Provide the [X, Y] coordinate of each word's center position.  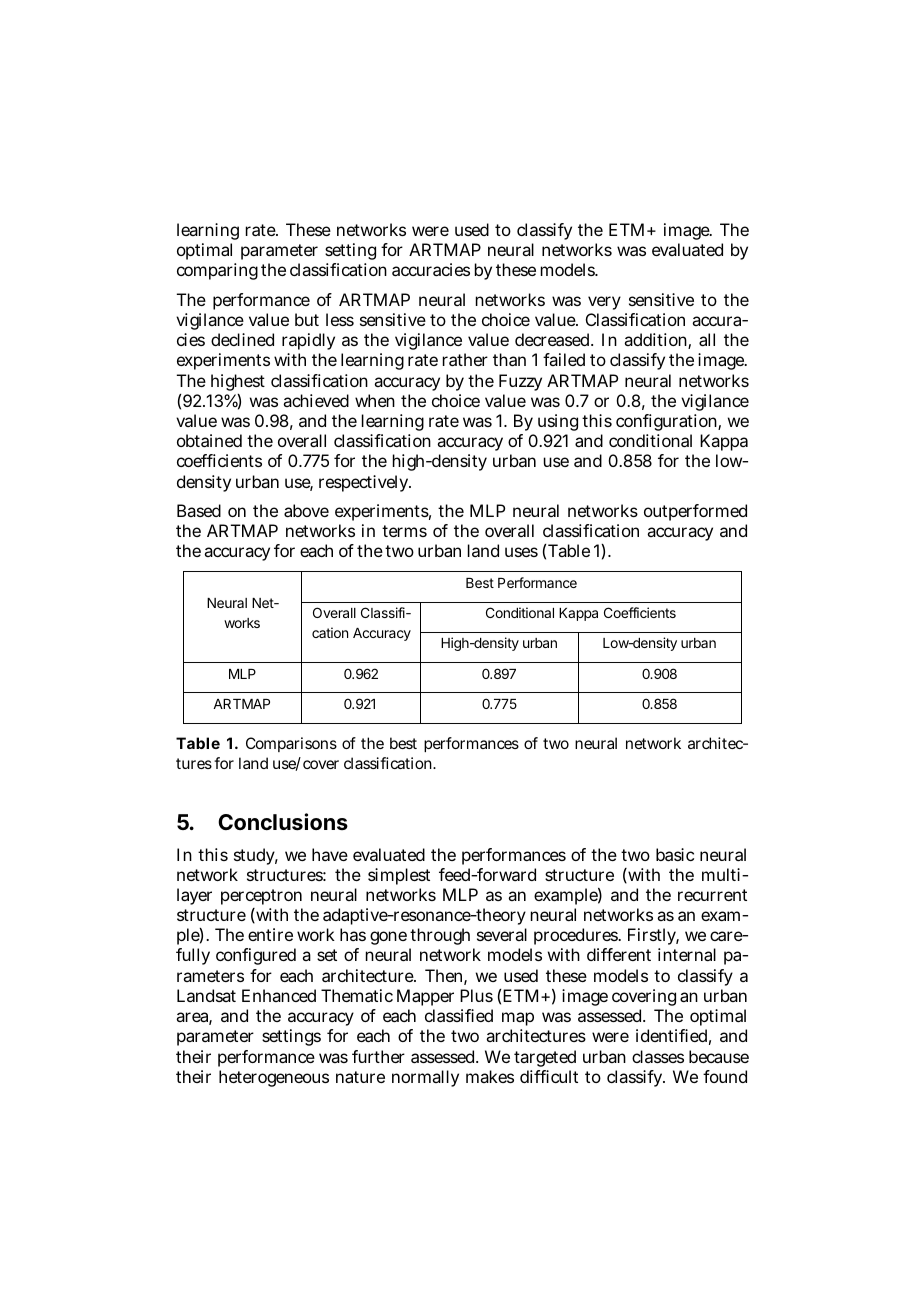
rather [465, 359]
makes [490, 1076]
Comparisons [291, 744]
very [604, 303]
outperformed [695, 512]
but [307, 319]
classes [658, 1056]
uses [521, 552]
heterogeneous [274, 1078]
